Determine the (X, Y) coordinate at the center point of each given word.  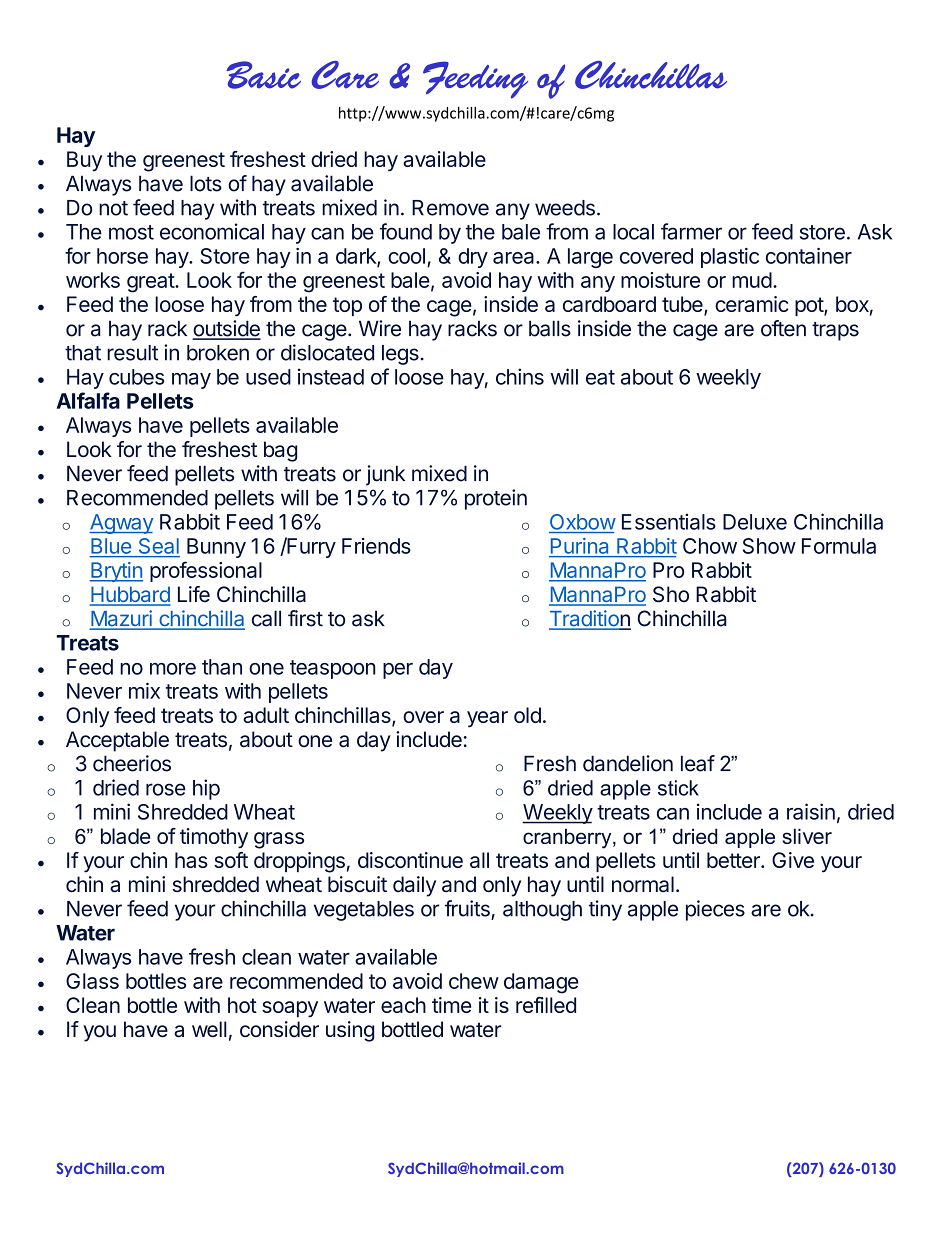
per (398, 671)
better (734, 860)
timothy (214, 838)
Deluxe (755, 522)
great (151, 283)
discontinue (410, 860)
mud (752, 280)
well (209, 1029)
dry (473, 258)
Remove (450, 208)
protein (496, 499)
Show (769, 546)
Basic (263, 75)
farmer (691, 231)
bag (280, 451)
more (173, 669)
